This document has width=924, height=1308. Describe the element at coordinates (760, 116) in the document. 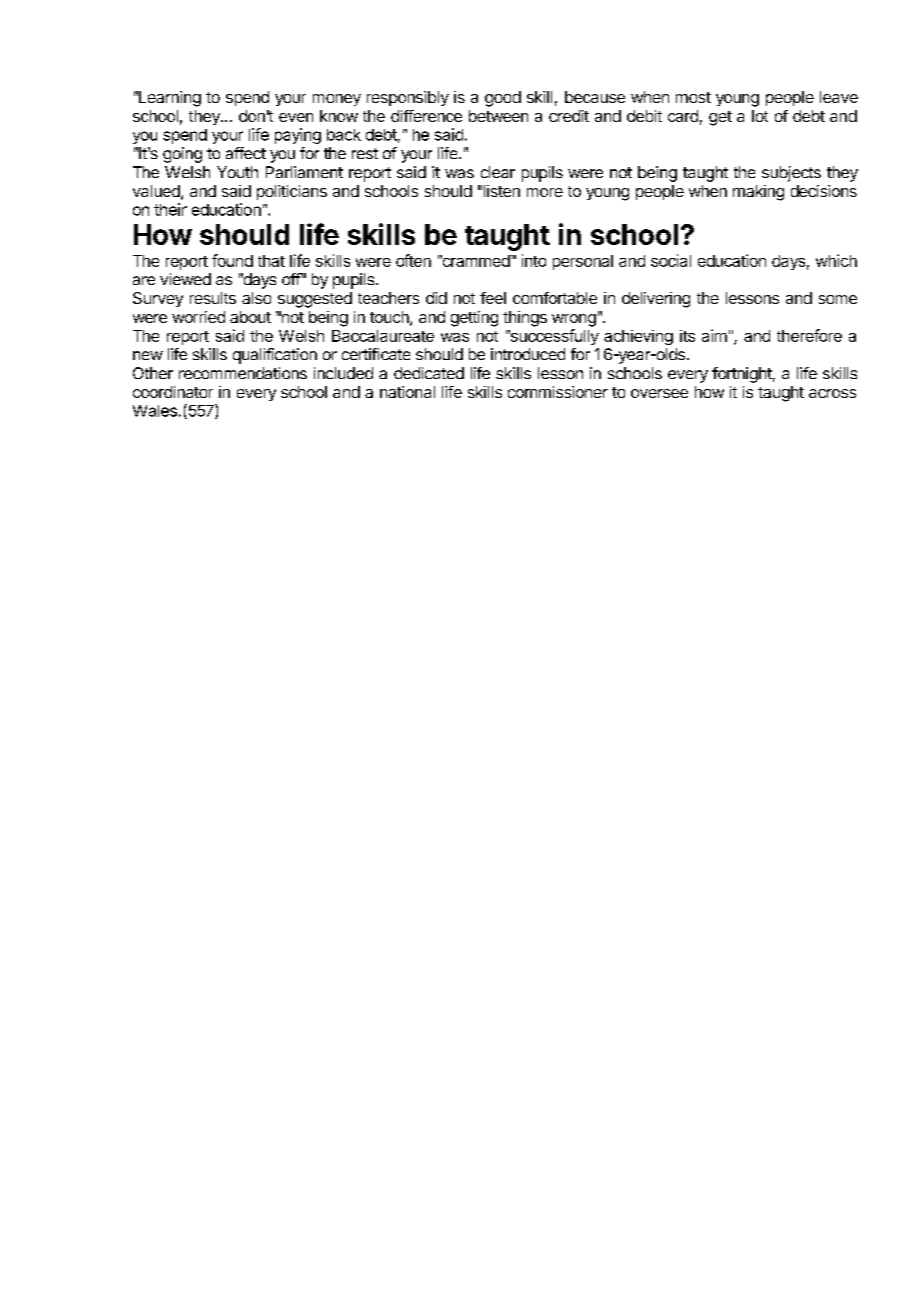

I see `lot` at that location.
